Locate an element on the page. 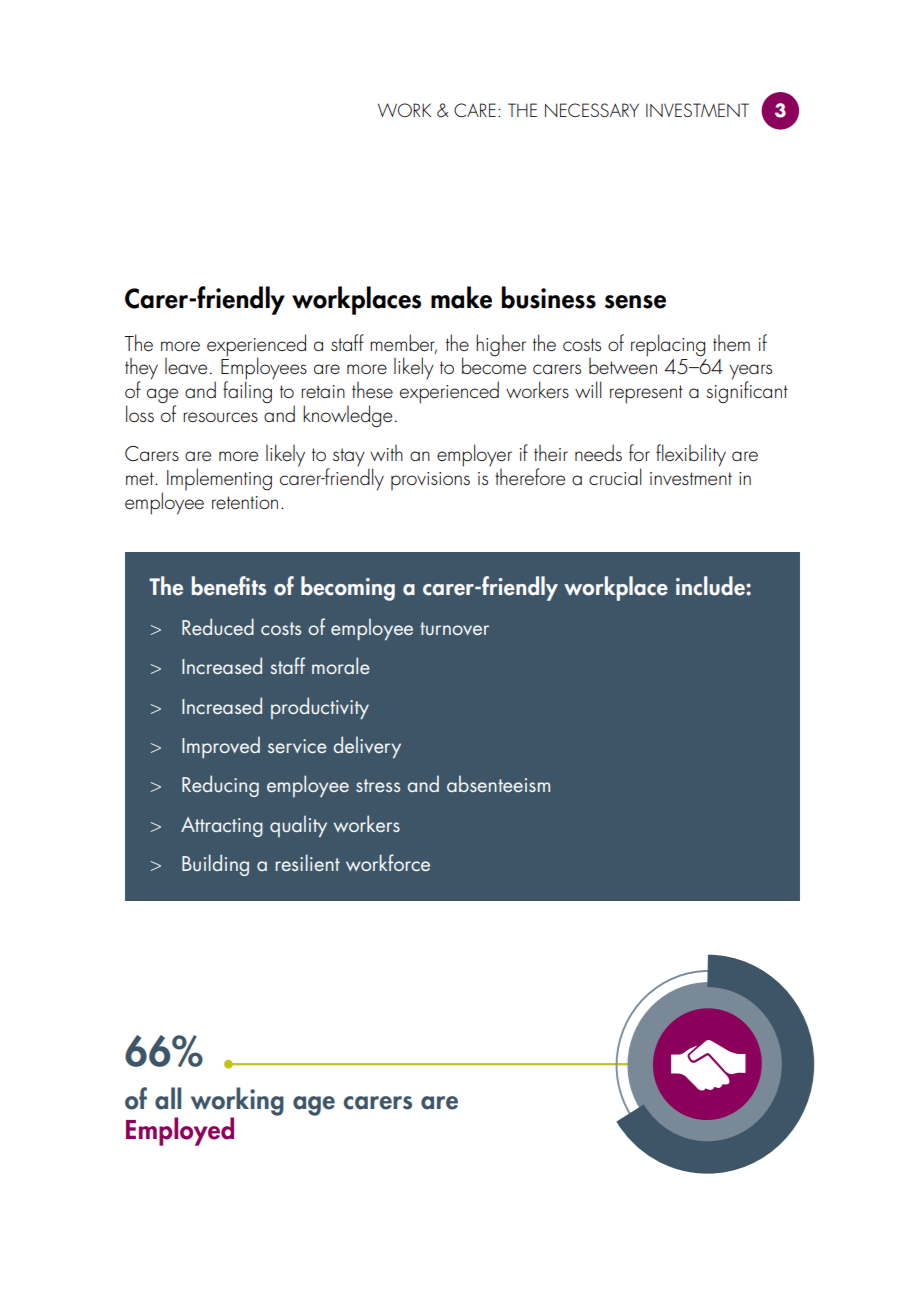  flexibility is located at coordinates (691, 455).
